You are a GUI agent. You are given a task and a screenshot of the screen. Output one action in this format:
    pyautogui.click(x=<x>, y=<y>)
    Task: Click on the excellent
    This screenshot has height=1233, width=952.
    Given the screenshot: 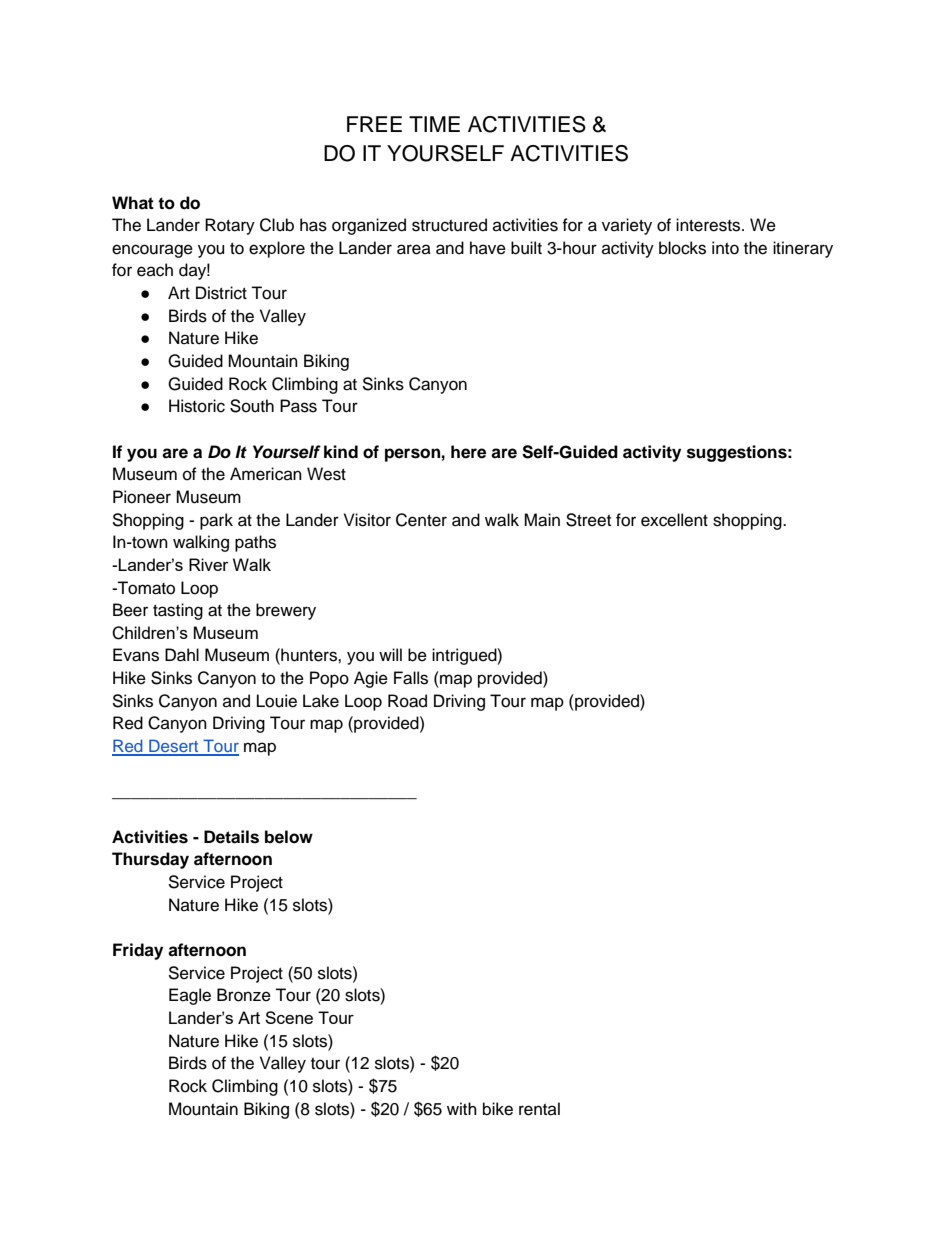 What is the action you would take?
    pyautogui.click(x=674, y=520)
